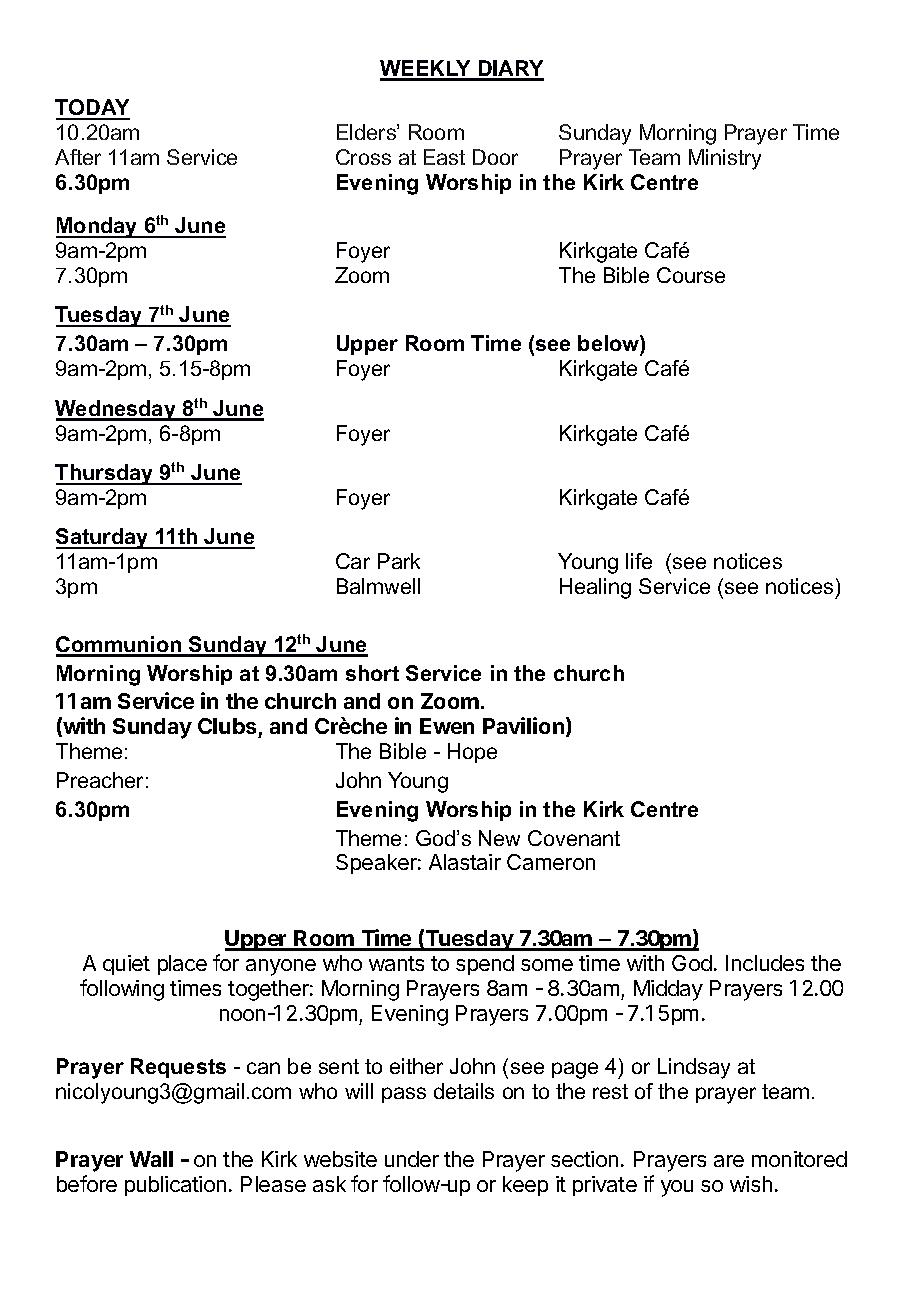 The width and height of the screenshot is (924, 1308). What do you see at coordinates (372, 673) in the screenshot?
I see `short` at bounding box center [372, 673].
